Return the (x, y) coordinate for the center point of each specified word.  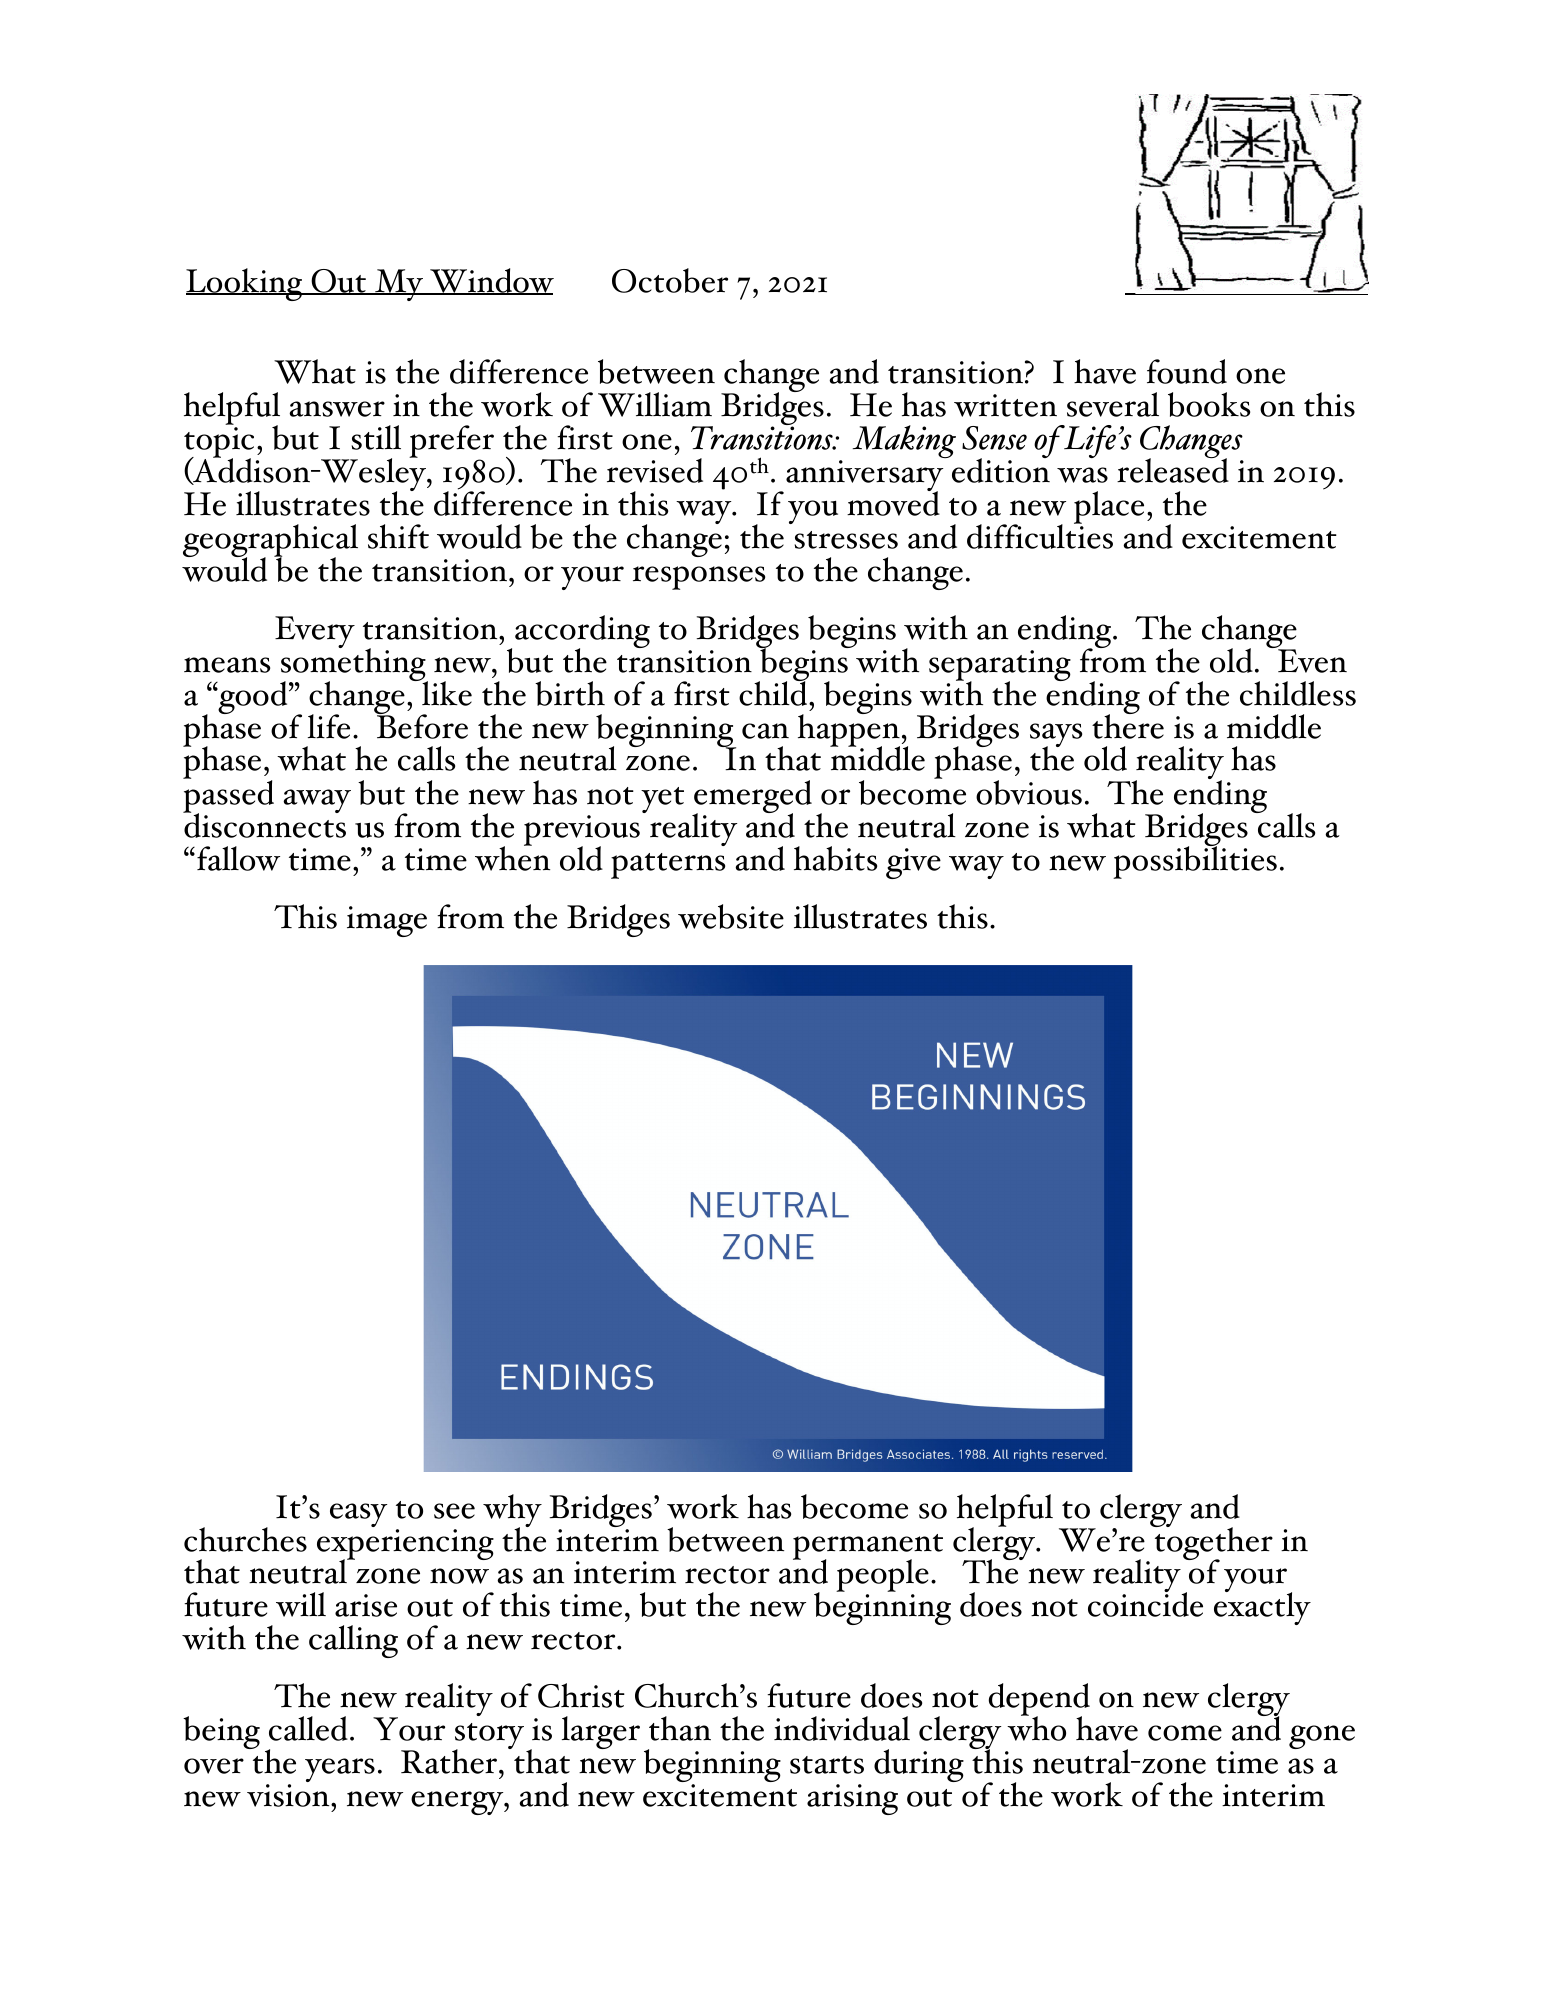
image (387, 921)
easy (358, 1515)
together (1212, 1544)
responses (699, 578)
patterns (668, 866)
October (670, 280)
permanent (868, 1548)
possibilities (1195, 861)
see (454, 1511)
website (731, 916)
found (1187, 371)
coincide (1145, 1603)
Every (315, 632)
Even (1311, 660)
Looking (245, 284)
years (340, 1770)
